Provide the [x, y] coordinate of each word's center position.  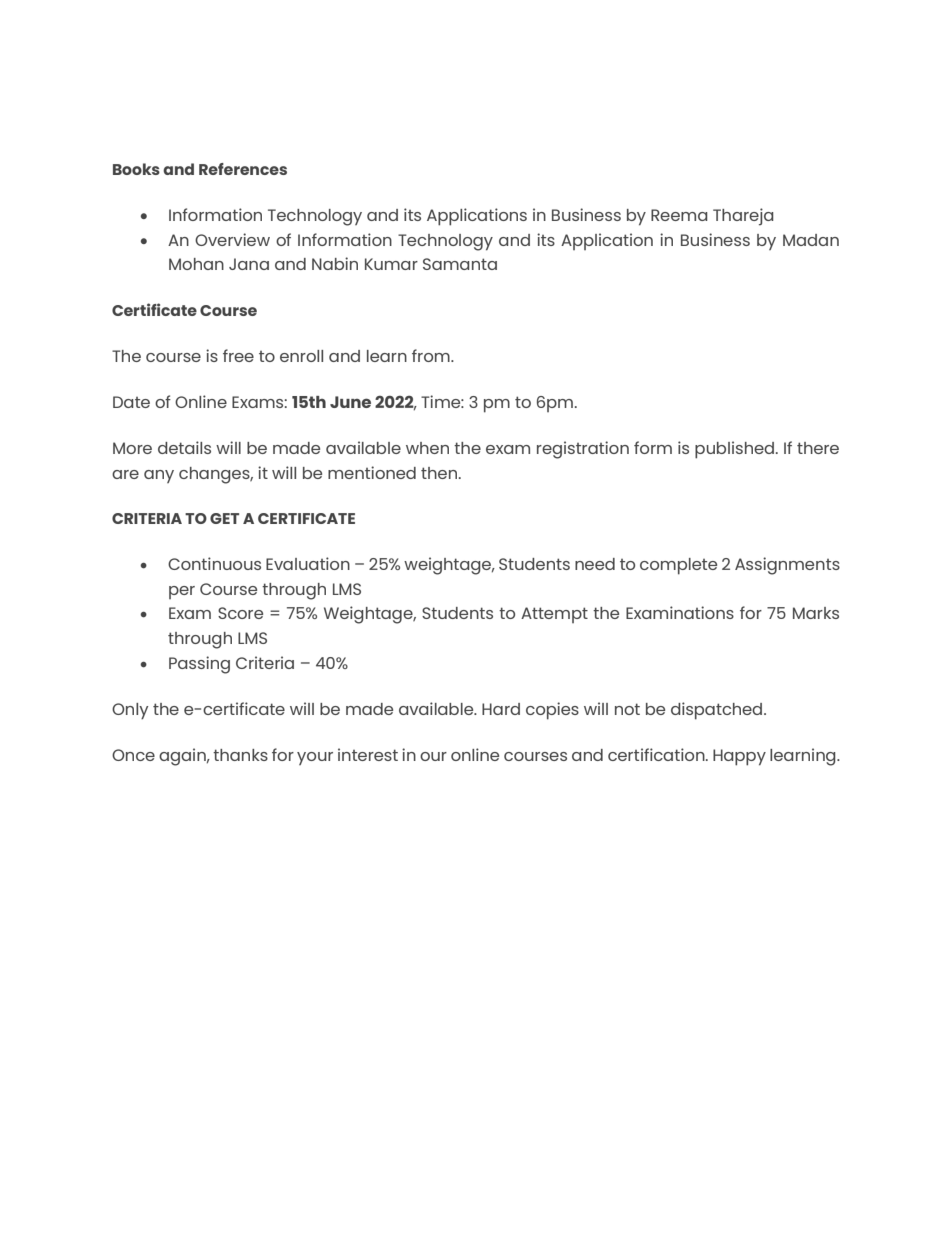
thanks [240, 755]
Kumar [391, 264]
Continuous [214, 563]
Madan [811, 240]
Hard [501, 709]
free [238, 355]
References [243, 169]
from [432, 355]
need [595, 564]
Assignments [787, 566]
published [734, 450]
